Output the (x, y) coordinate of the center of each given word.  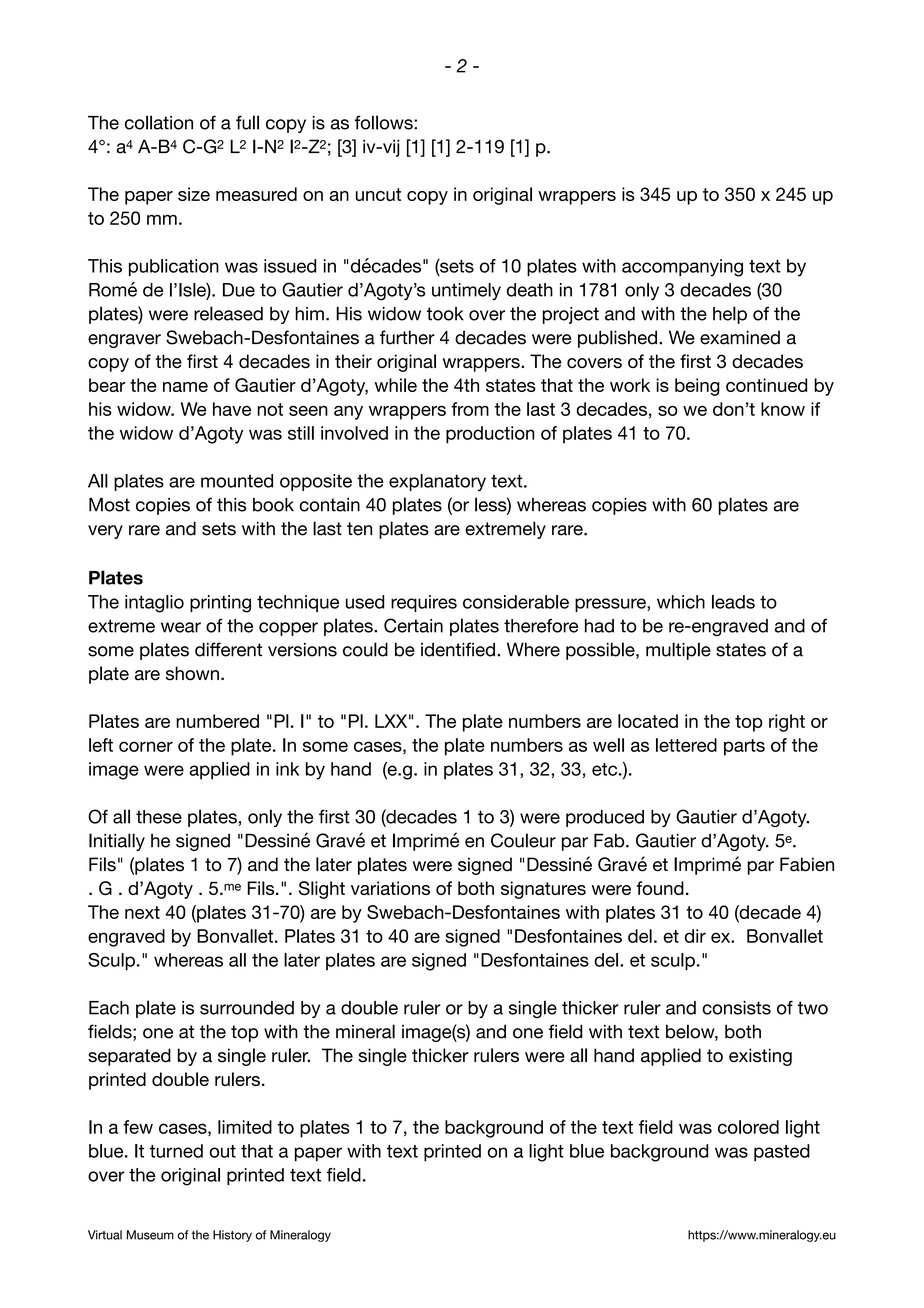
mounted (237, 481)
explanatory (437, 482)
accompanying (682, 268)
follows (385, 122)
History (232, 1236)
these (159, 817)
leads (733, 602)
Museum (150, 1235)
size (194, 194)
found (660, 888)
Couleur (523, 840)
